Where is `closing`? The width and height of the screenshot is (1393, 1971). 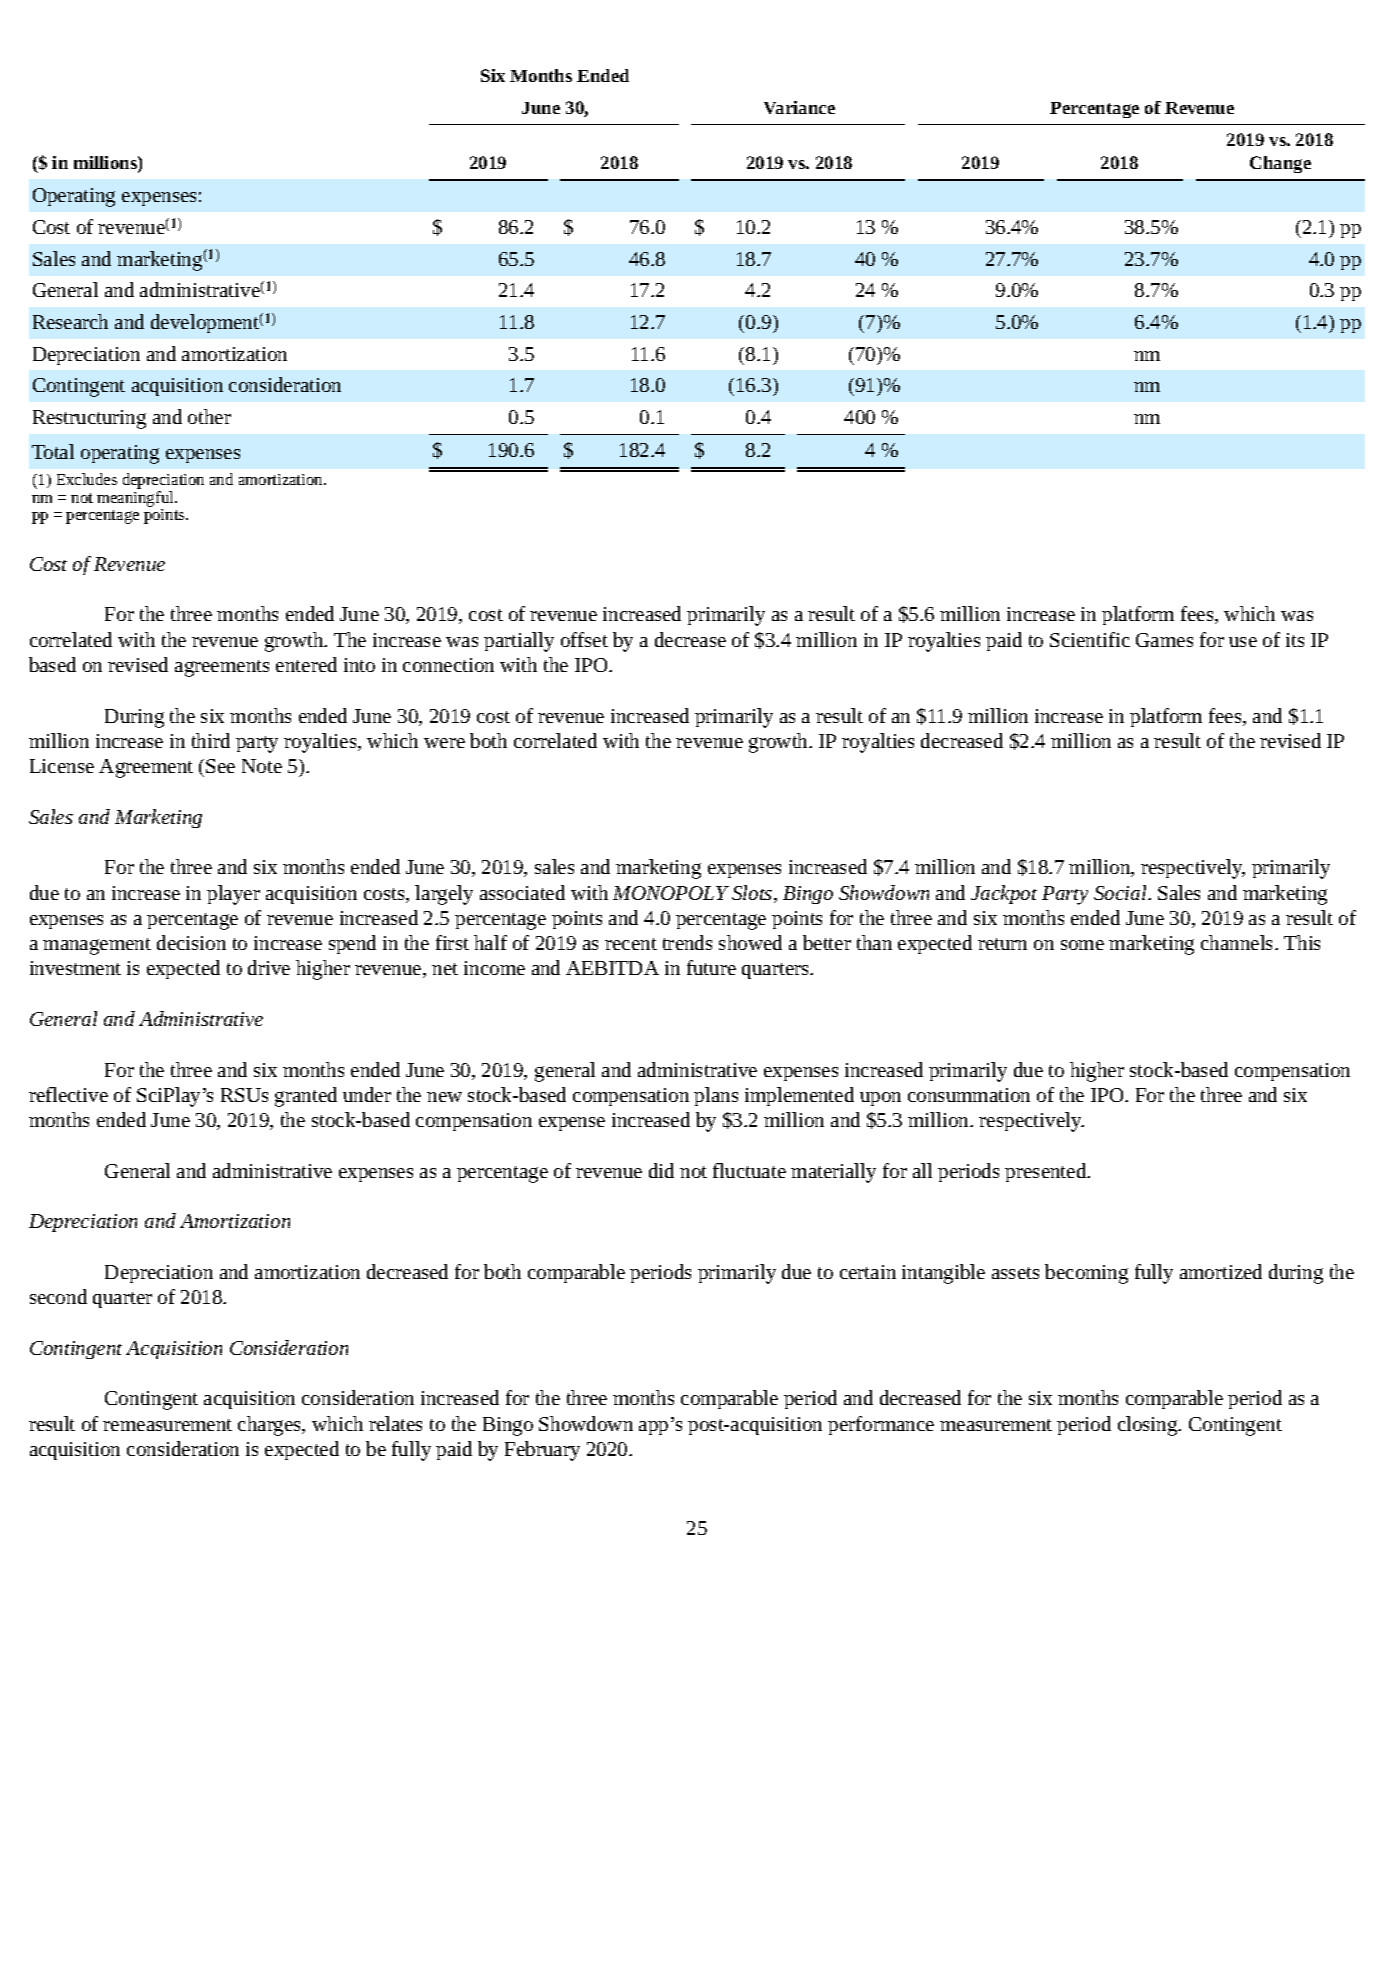 closing is located at coordinates (1149, 1426).
